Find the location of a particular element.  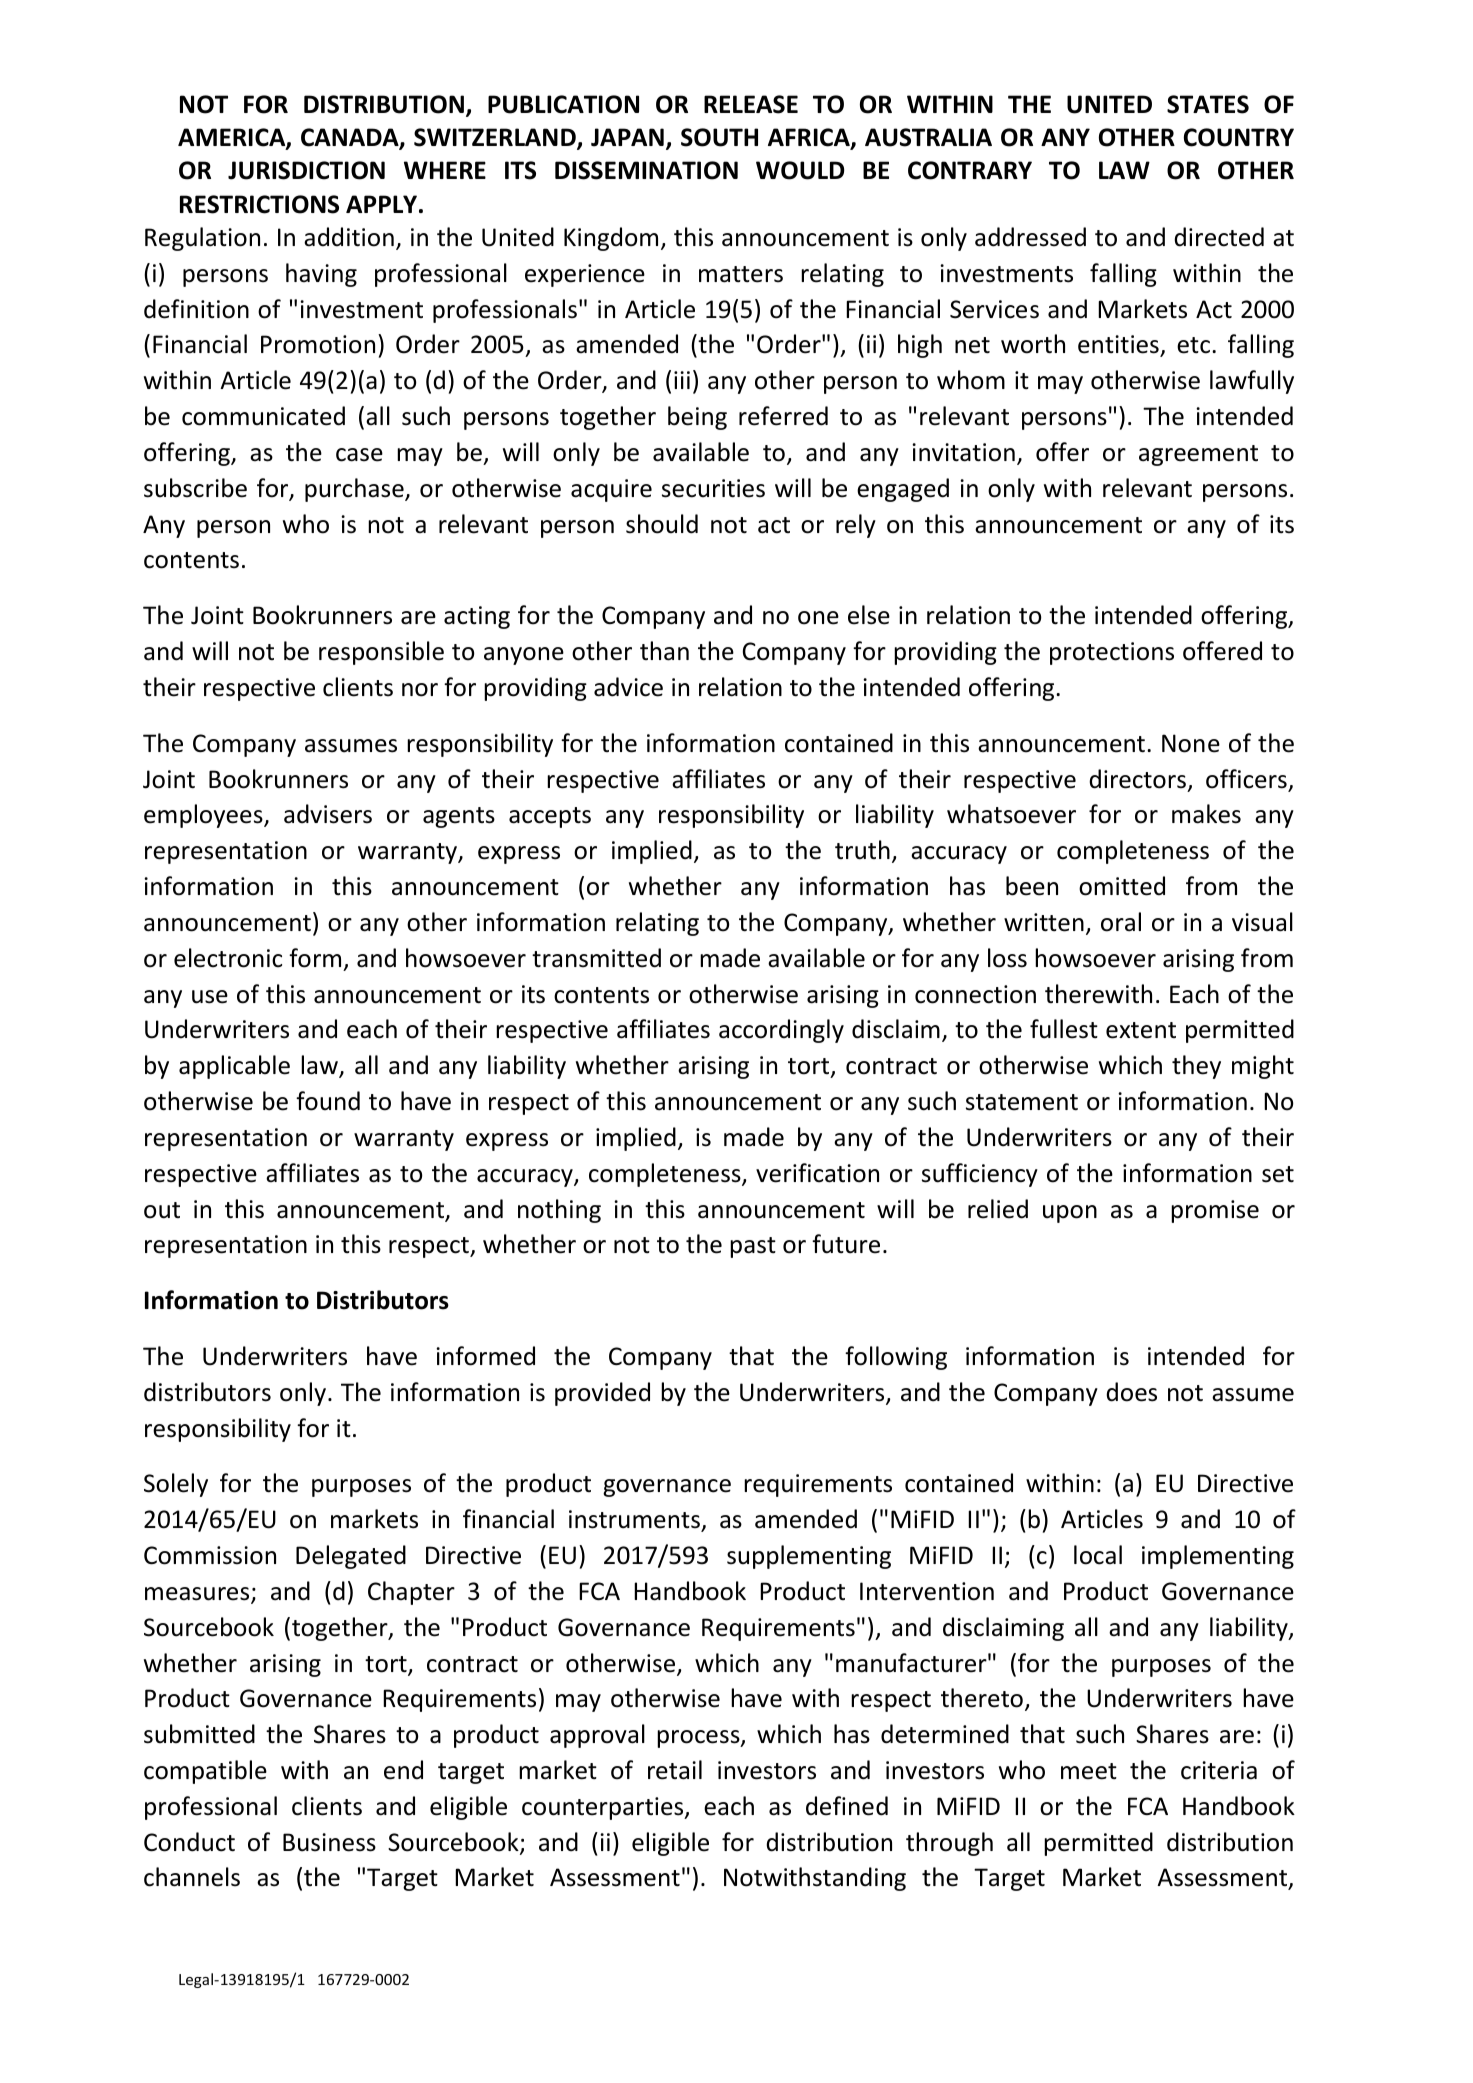

Business is located at coordinates (329, 1842).
